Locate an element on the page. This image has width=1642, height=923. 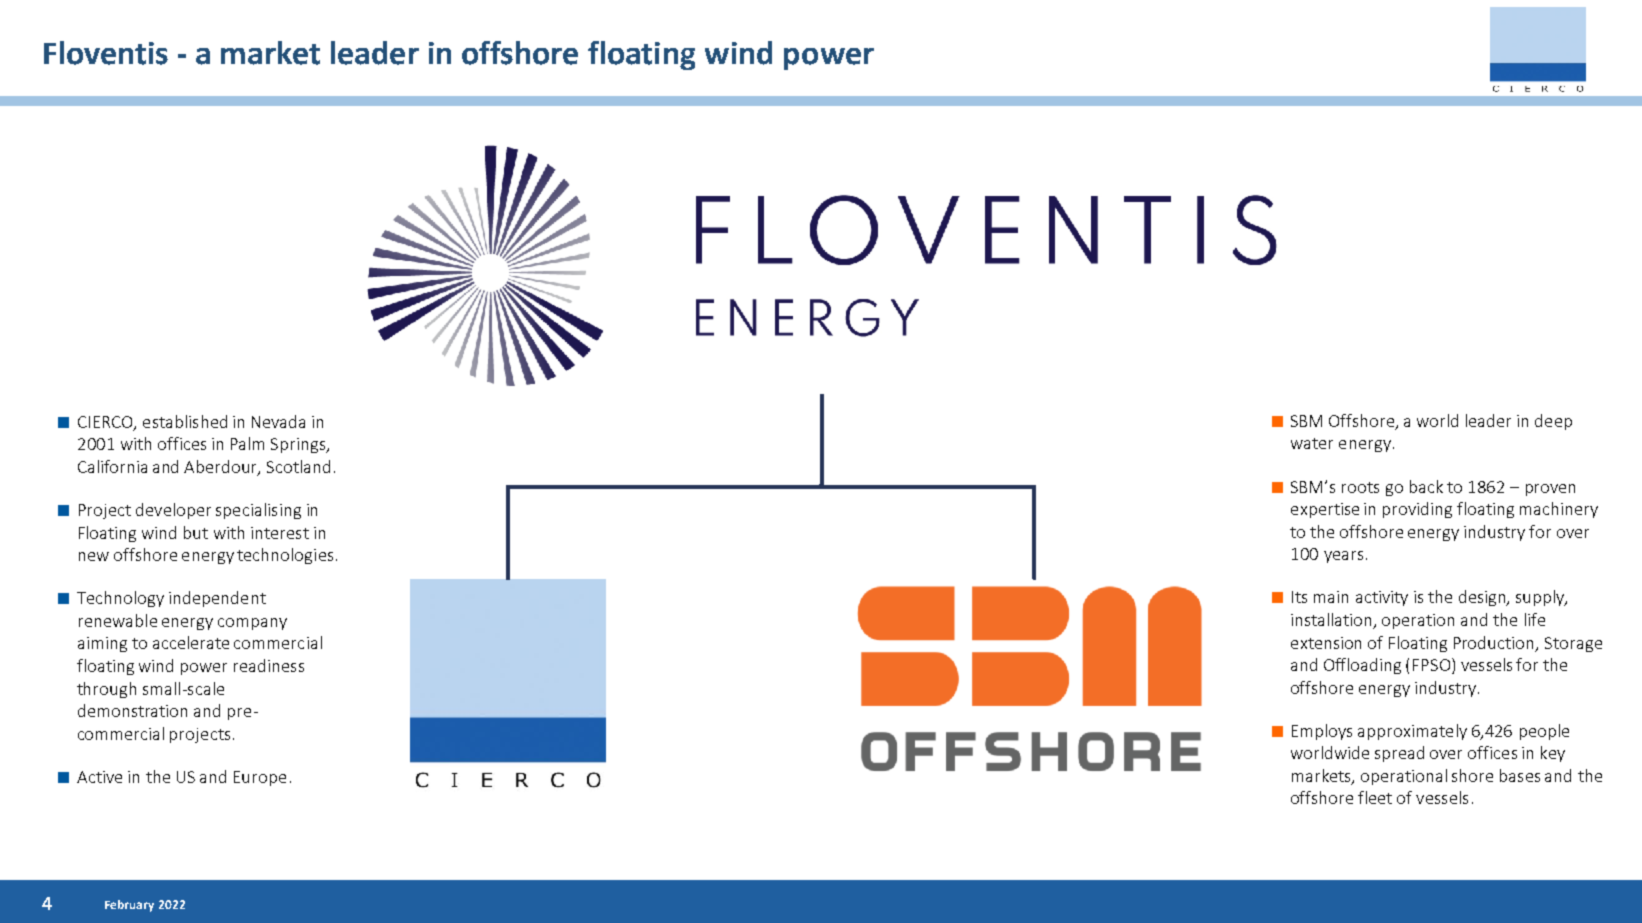
readiness is located at coordinates (269, 665).
